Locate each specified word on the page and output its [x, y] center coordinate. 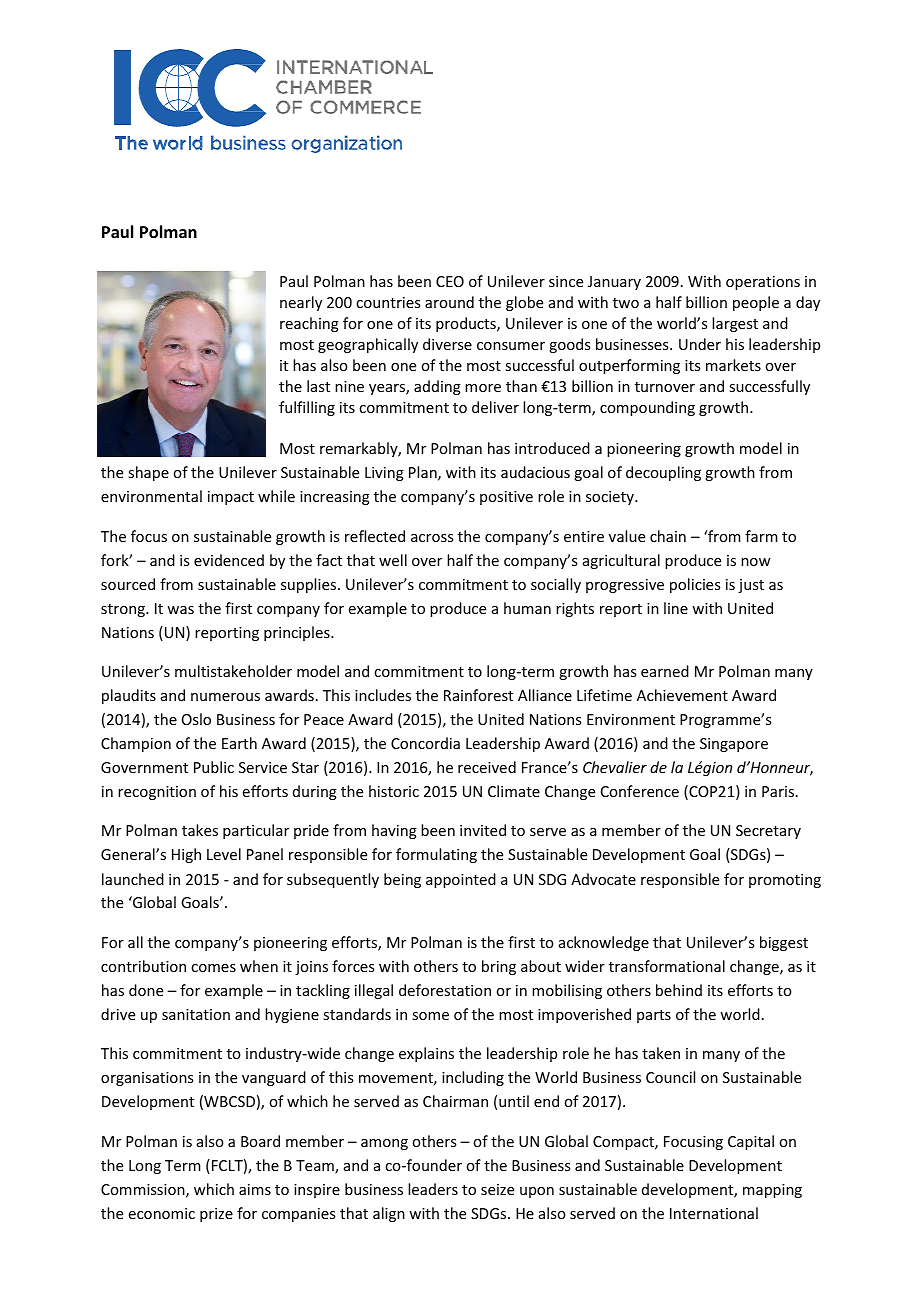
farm [761, 536]
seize [497, 1189]
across [432, 538]
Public [214, 767]
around [449, 302]
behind [679, 990]
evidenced [229, 560]
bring [499, 967]
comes [213, 968]
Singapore [734, 745]
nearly [301, 303]
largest [735, 324]
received [487, 767]
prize [216, 1215]
